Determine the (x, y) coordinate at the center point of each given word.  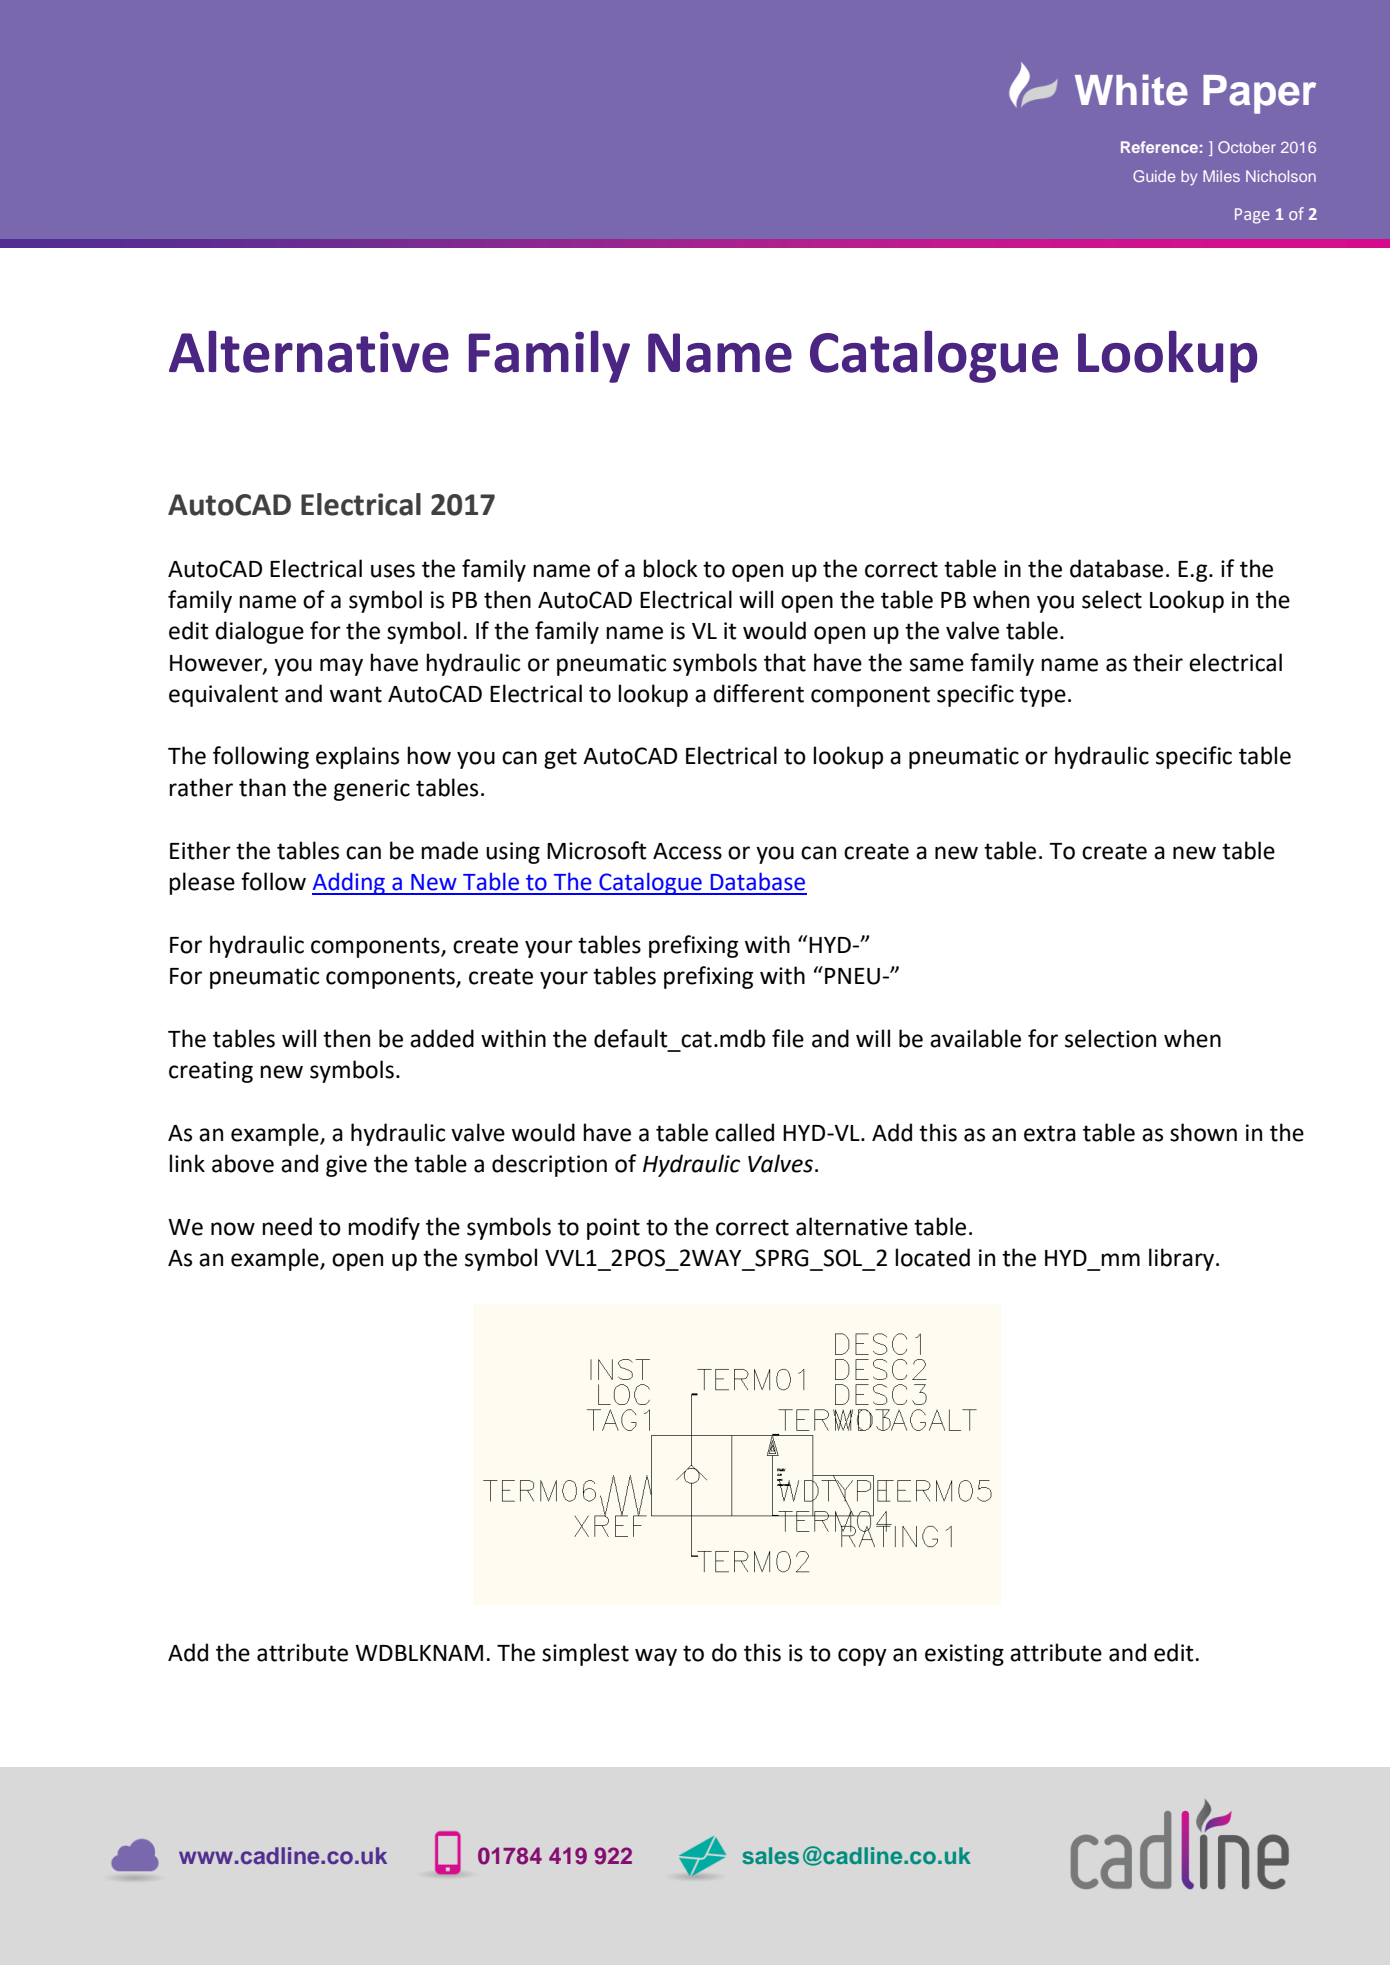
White (1131, 90)
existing (964, 1655)
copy (862, 1657)
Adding (349, 883)
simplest (585, 1654)
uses (393, 571)
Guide (1154, 176)
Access (687, 851)
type (1043, 696)
